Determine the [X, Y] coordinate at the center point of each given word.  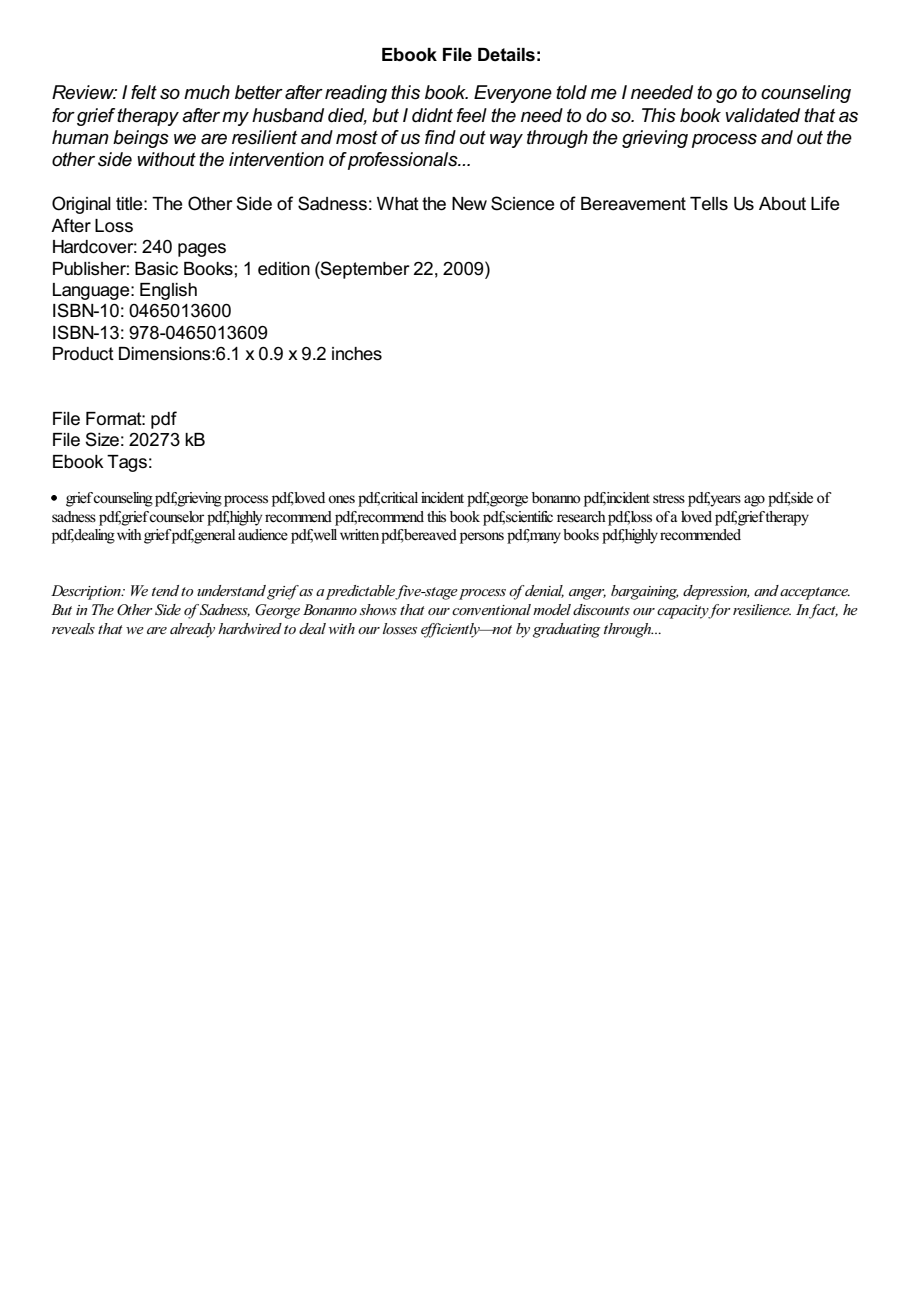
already [192, 630]
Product [83, 354]
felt [144, 92]
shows [378, 609]
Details [506, 55]
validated [763, 115]
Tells [709, 204]
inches [357, 354]
